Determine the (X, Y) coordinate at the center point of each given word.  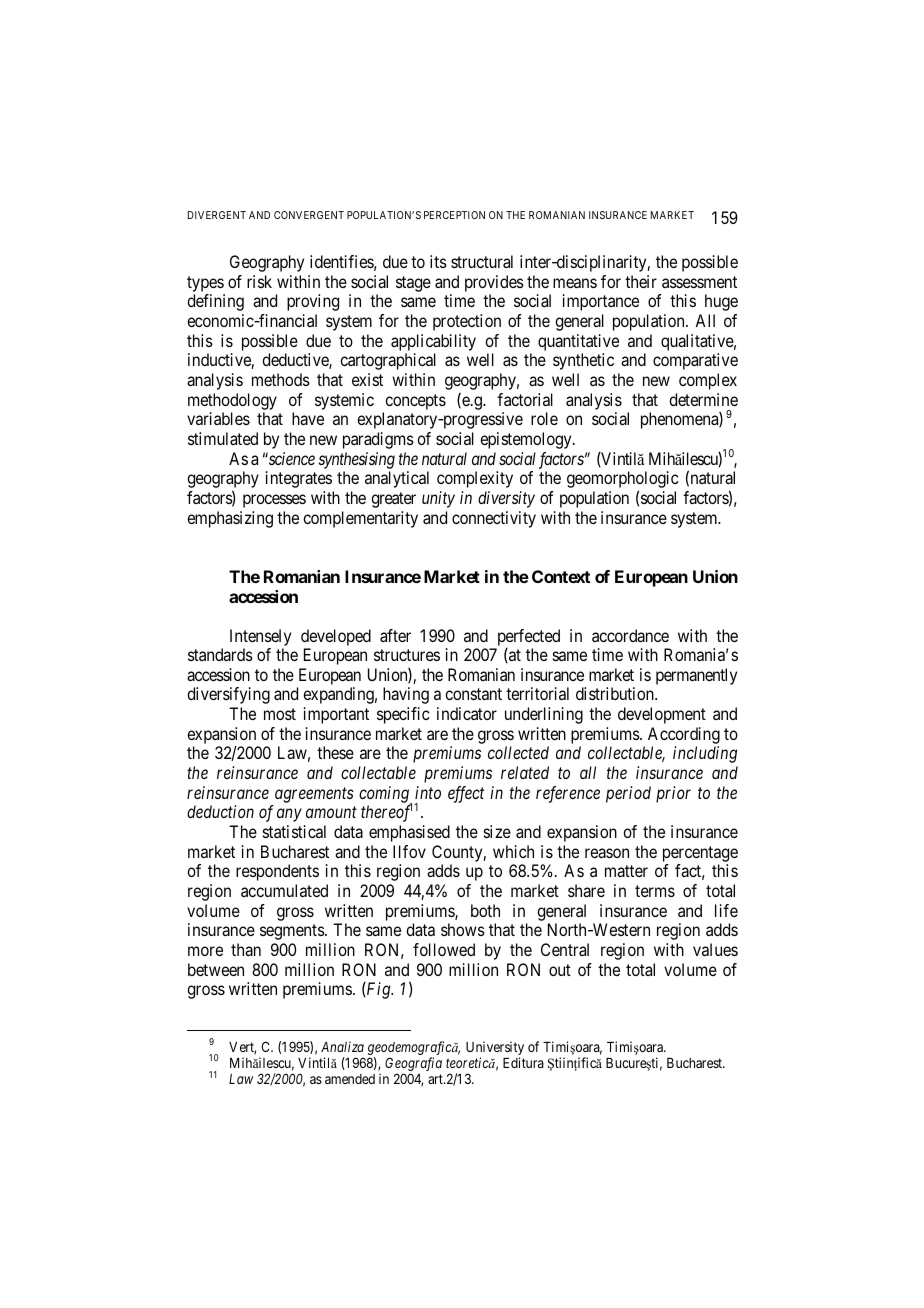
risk (259, 281)
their (641, 281)
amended (350, 1079)
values (715, 949)
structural (482, 261)
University (495, 1049)
